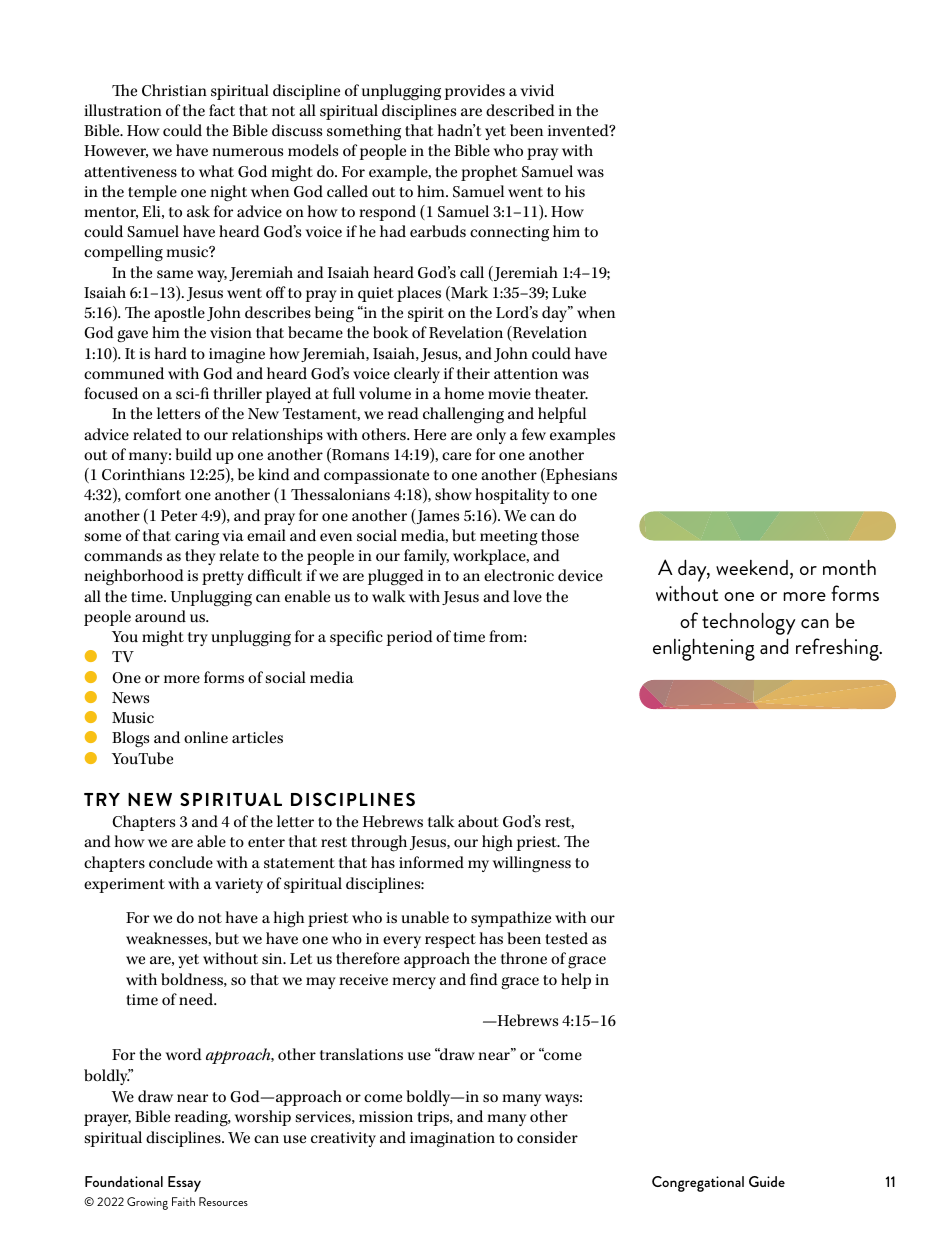  Describe the element at coordinates (184, 1184) in the screenshot. I see `Essay` at that location.
